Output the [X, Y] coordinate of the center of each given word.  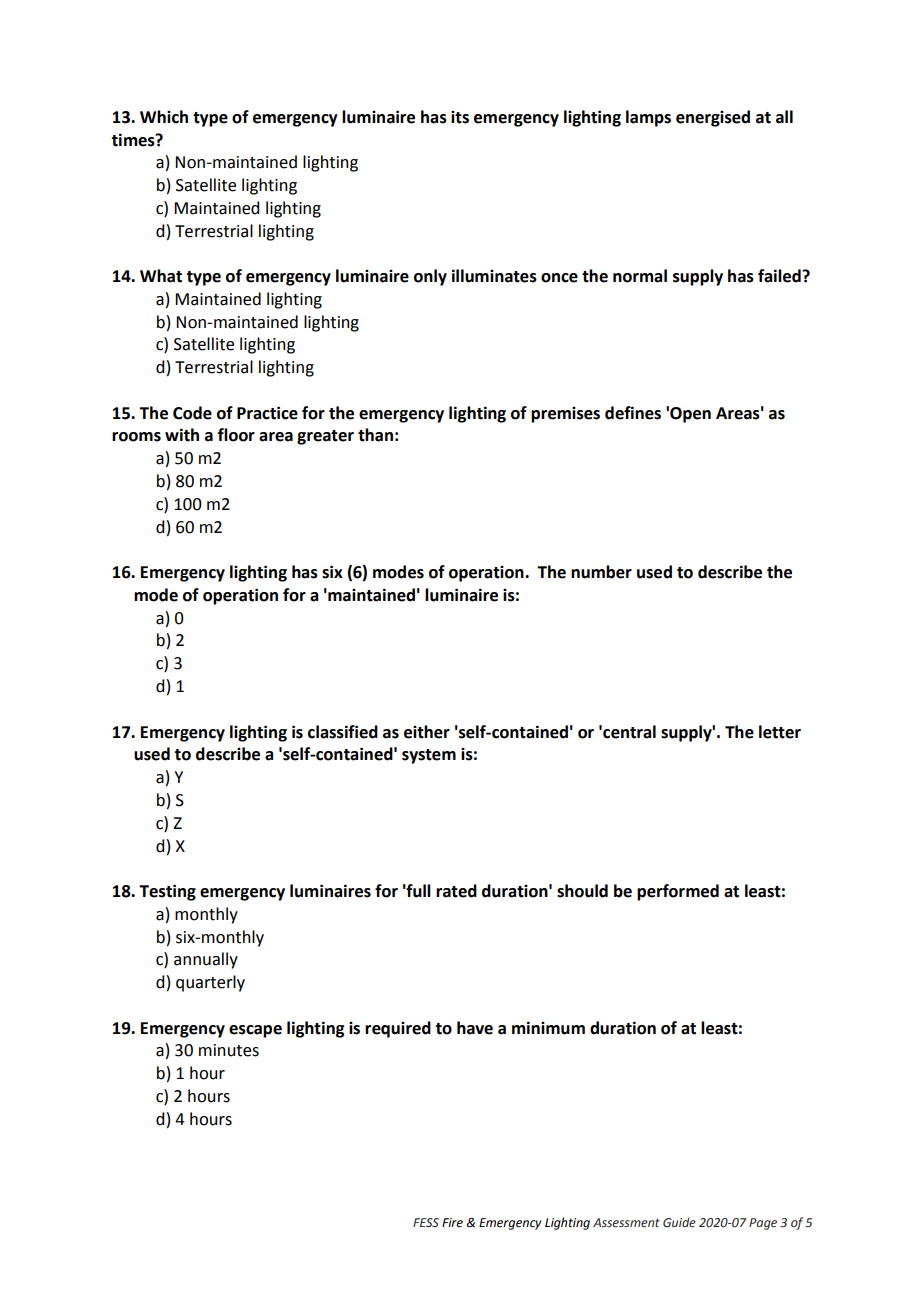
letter [780, 732]
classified [343, 732]
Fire [452, 1223]
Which [164, 117]
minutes [229, 1050]
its [460, 117]
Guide [679, 1222]
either [427, 732]
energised [713, 118]
